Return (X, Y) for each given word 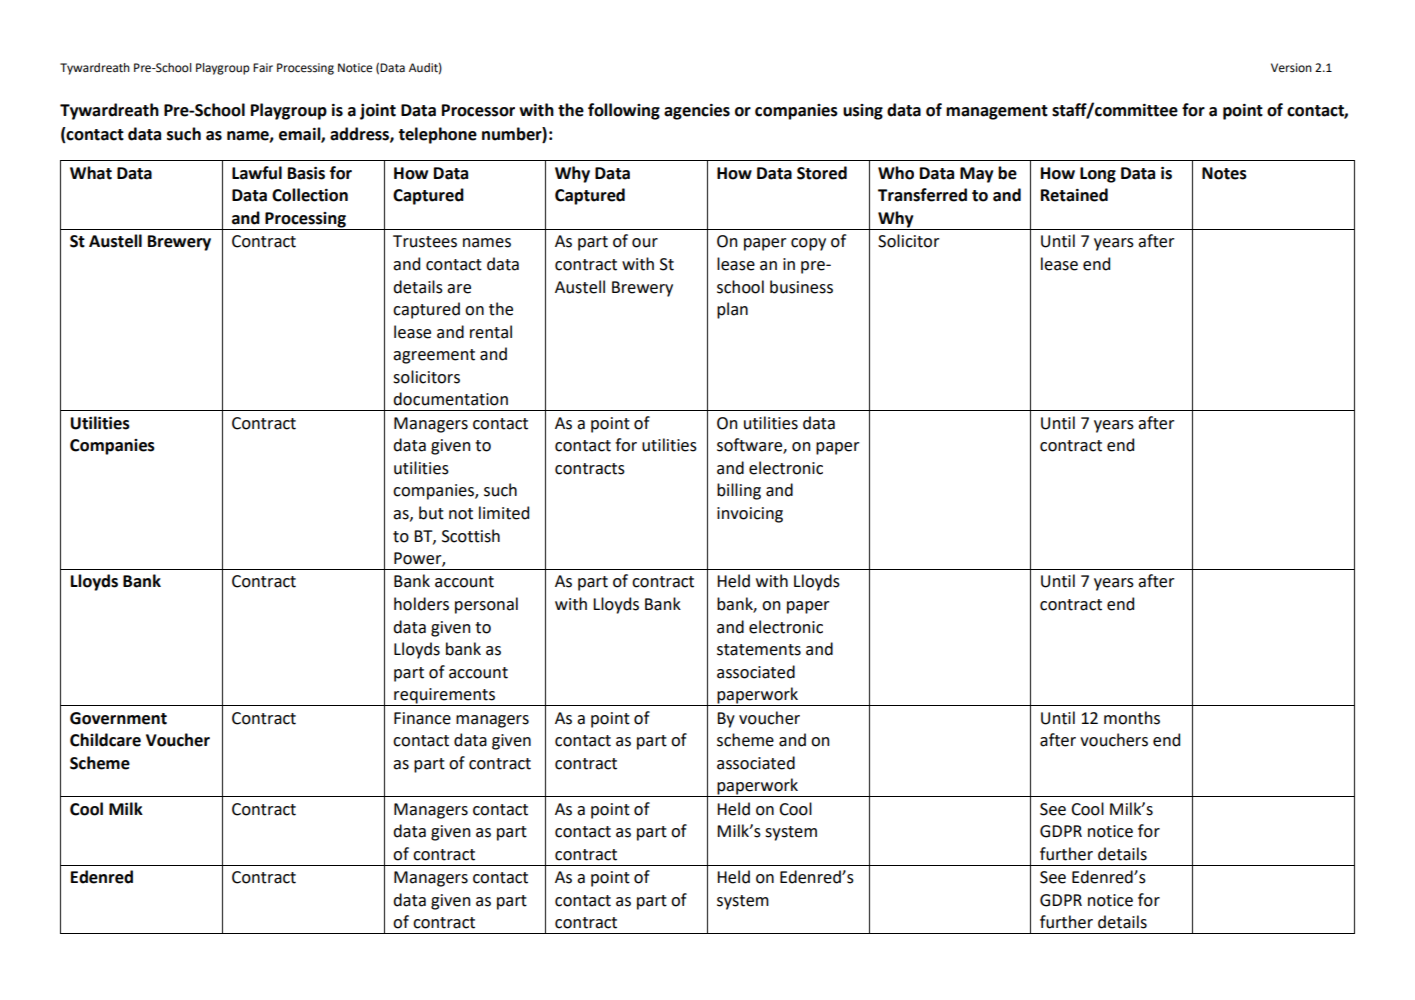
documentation (450, 399)
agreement (434, 356)
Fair (263, 68)
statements (759, 650)
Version (1291, 68)
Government (118, 718)
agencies (697, 112)
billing (739, 491)
